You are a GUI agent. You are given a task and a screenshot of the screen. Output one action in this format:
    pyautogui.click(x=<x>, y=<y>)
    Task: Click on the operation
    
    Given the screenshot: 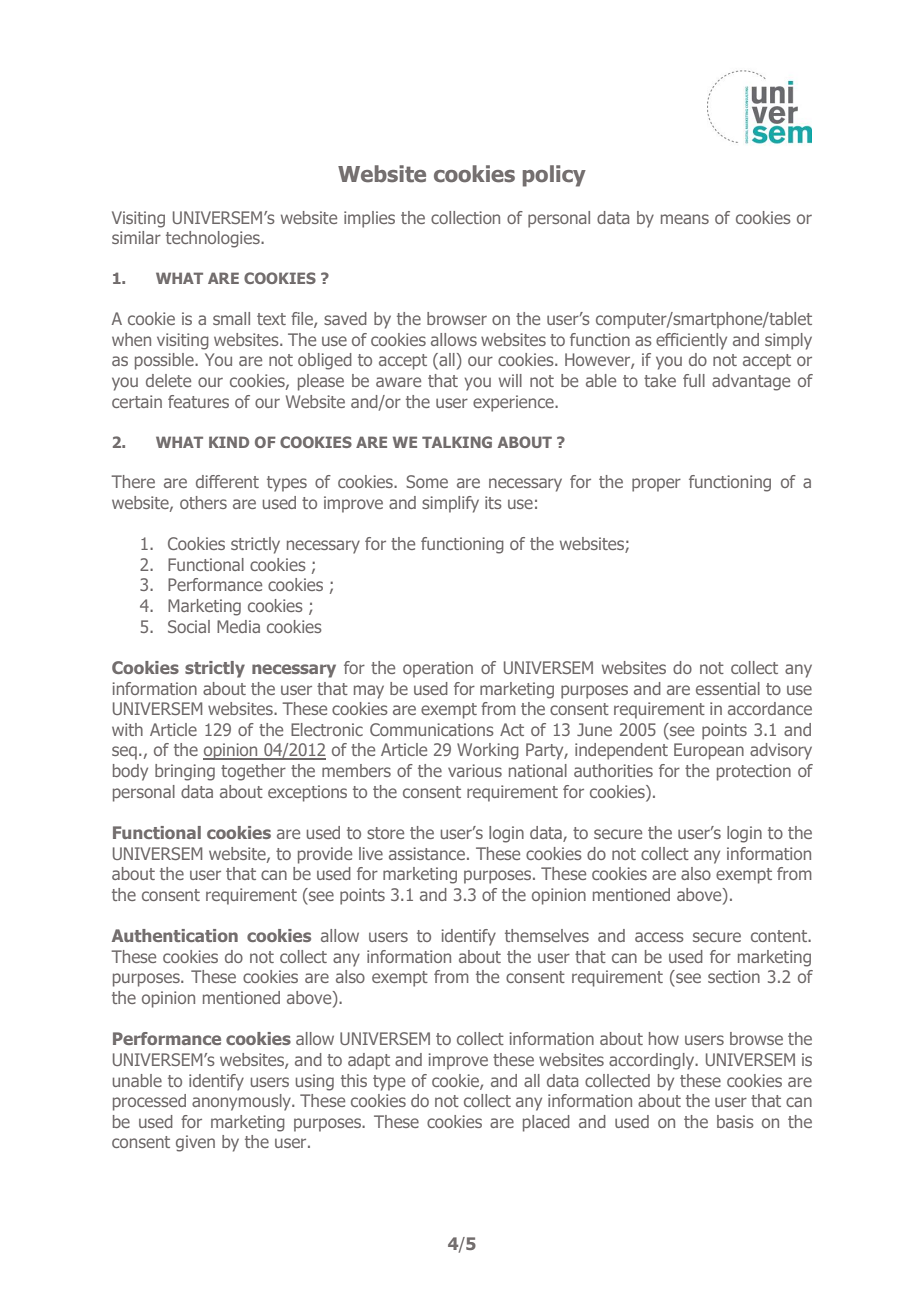 What is the action you would take?
    pyautogui.click(x=438, y=669)
